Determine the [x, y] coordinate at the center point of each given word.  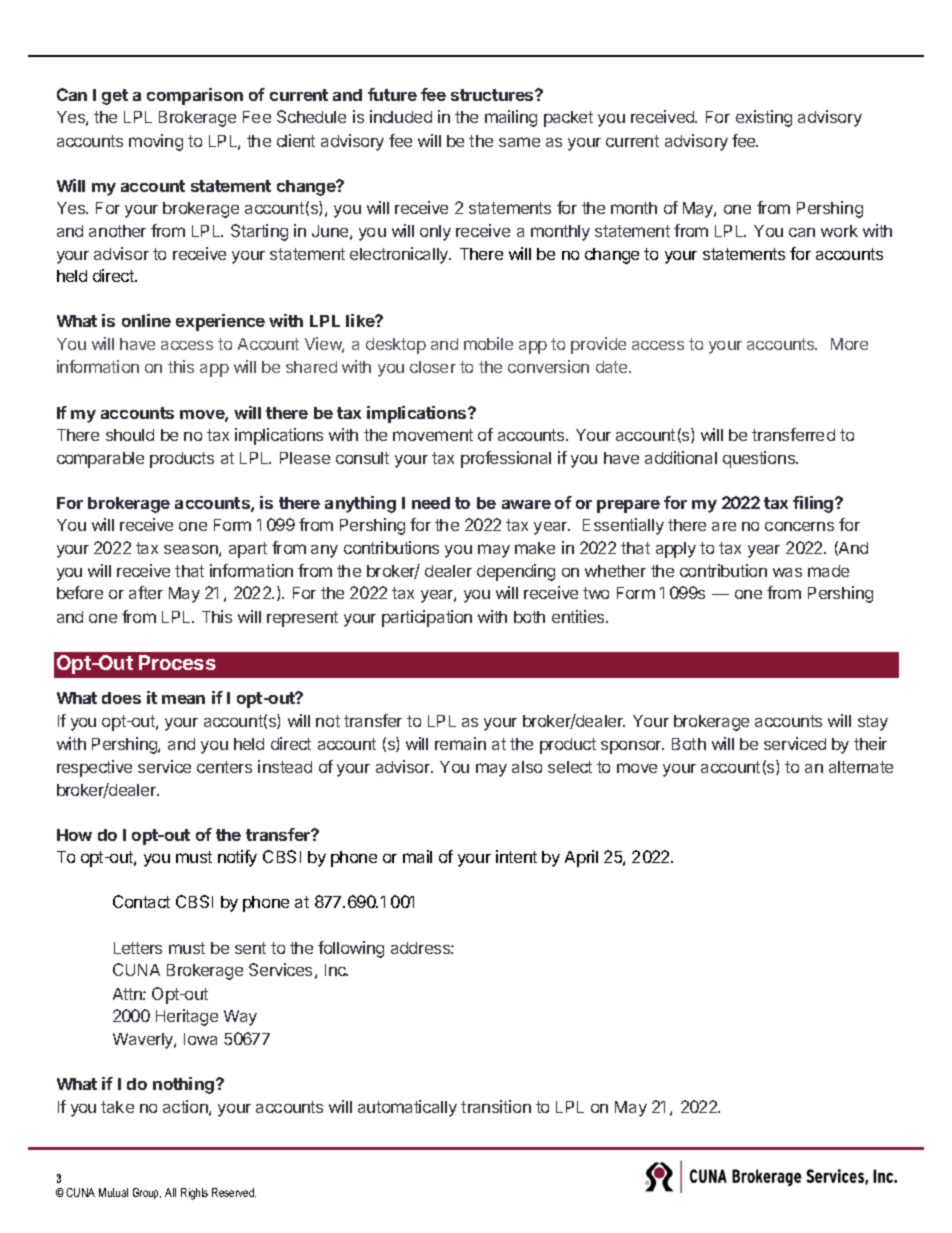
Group [147, 1193]
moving [156, 142]
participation [427, 618]
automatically [407, 1108]
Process [177, 662]
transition [496, 1106]
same [519, 142]
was [787, 572]
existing [764, 118]
